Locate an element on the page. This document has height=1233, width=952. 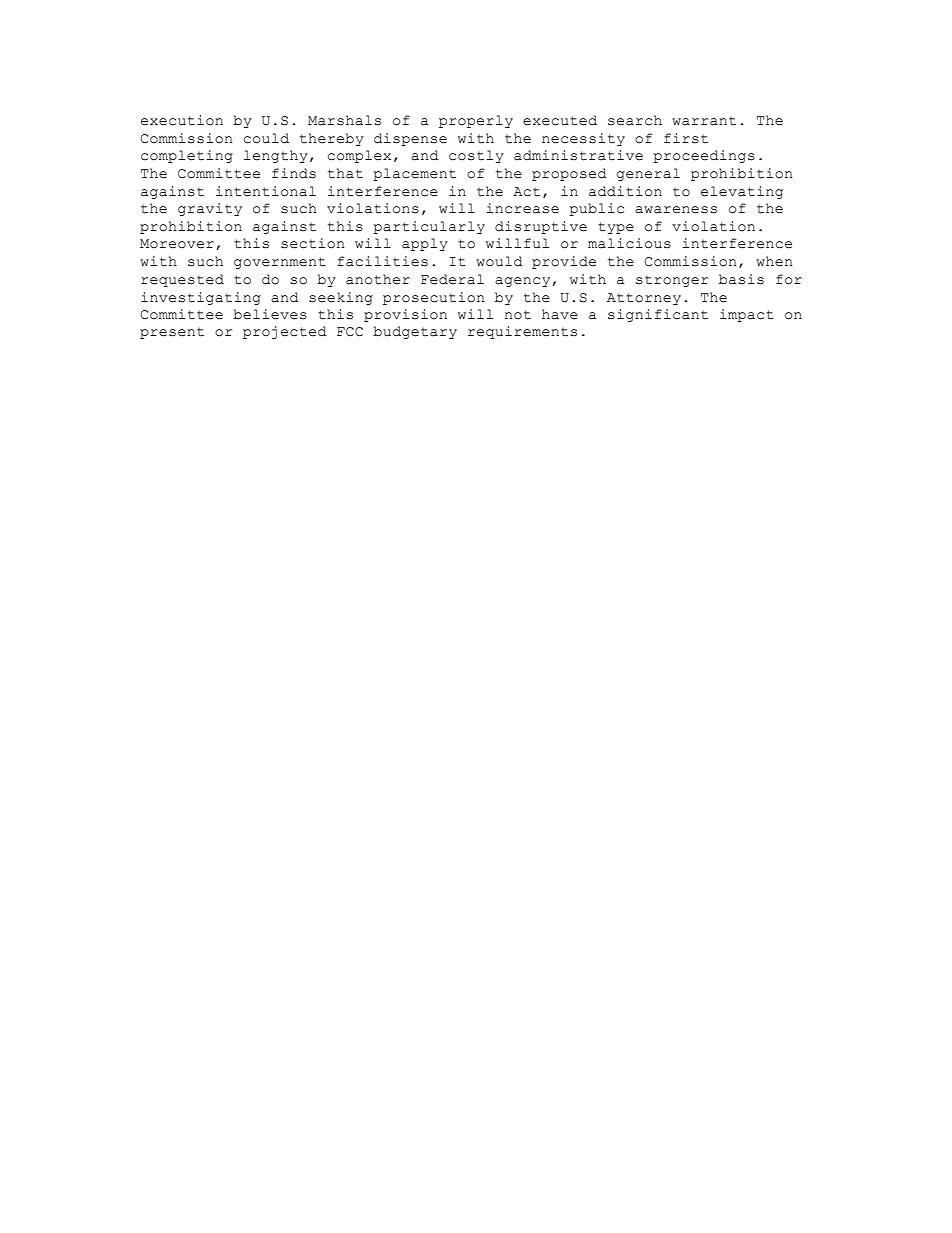
intentional is located at coordinates (266, 191).
